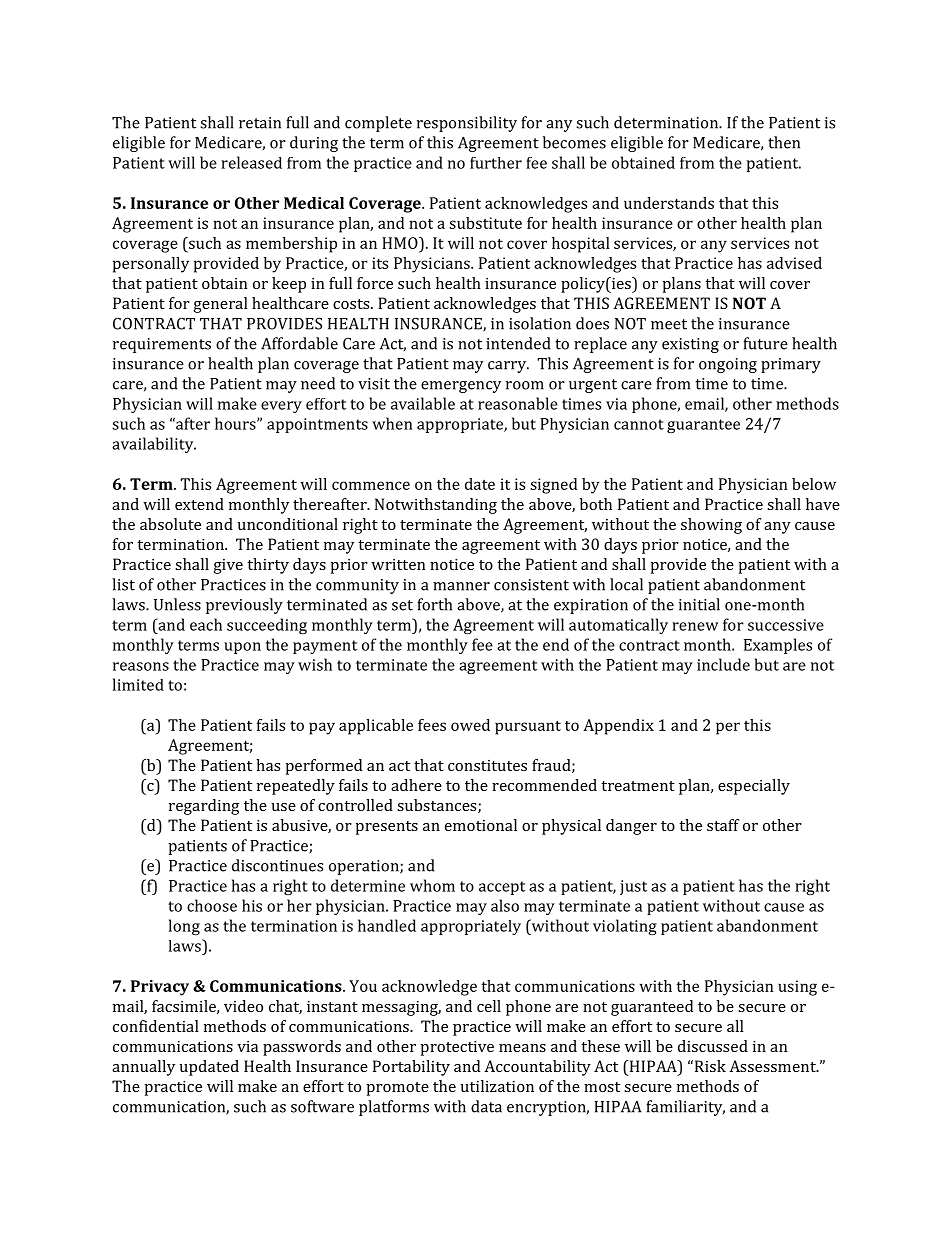 This screenshot has height=1233, width=952. Describe the element at coordinates (251, 162) in the screenshot. I see `released` at that location.
